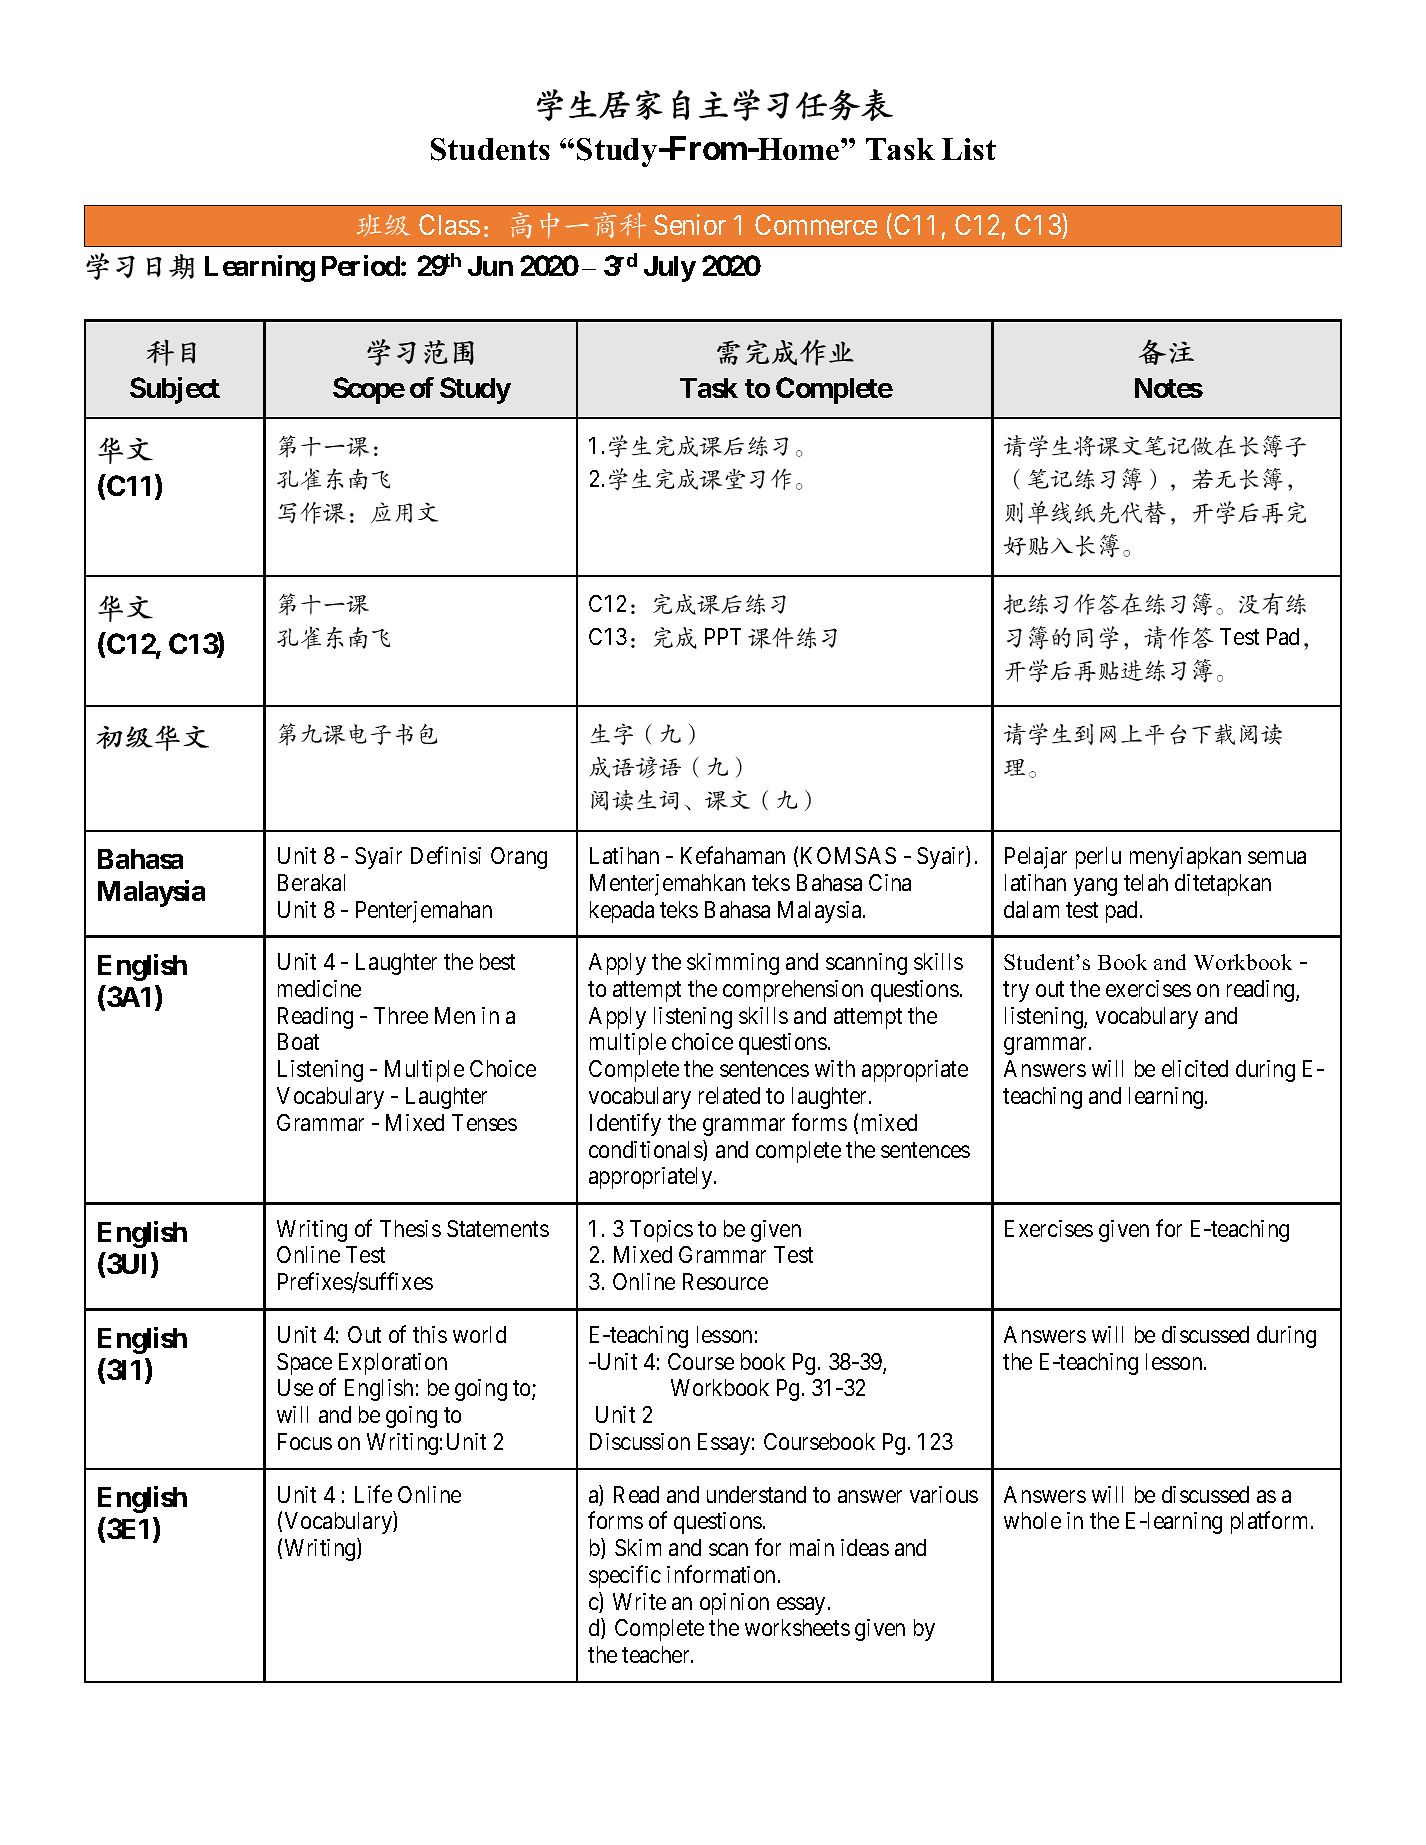 The image size is (1426, 1845). What do you see at coordinates (670, 269) in the document?
I see `July` at bounding box center [670, 269].
